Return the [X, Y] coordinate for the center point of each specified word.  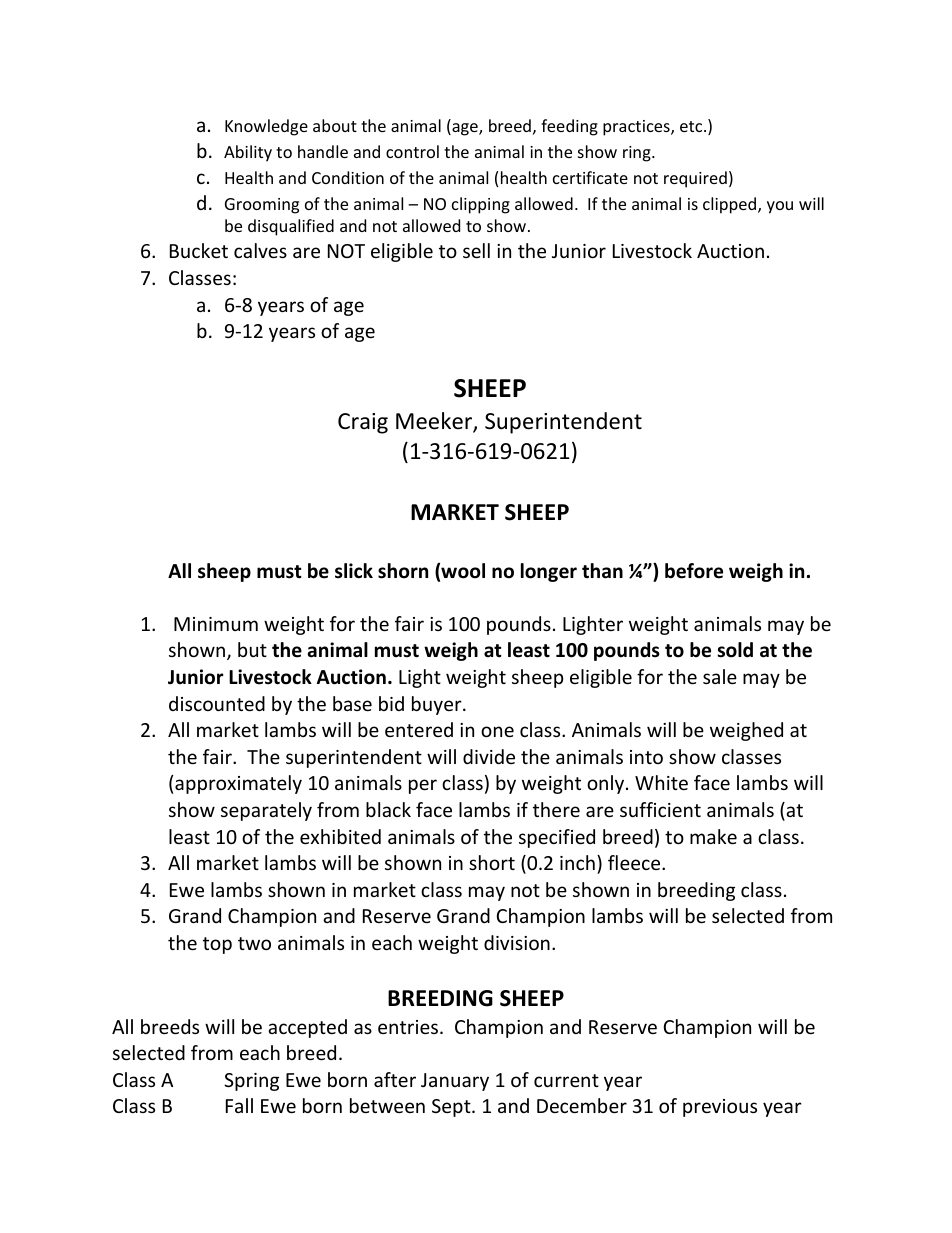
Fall [239, 1105]
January [455, 1082]
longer [549, 572]
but [252, 649]
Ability [248, 153]
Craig [363, 423]
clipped [731, 205]
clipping [481, 205]
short [492, 862]
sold [735, 650]
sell [476, 250]
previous [720, 1108]
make [713, 836]
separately [266, 811]
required [695, 179]
